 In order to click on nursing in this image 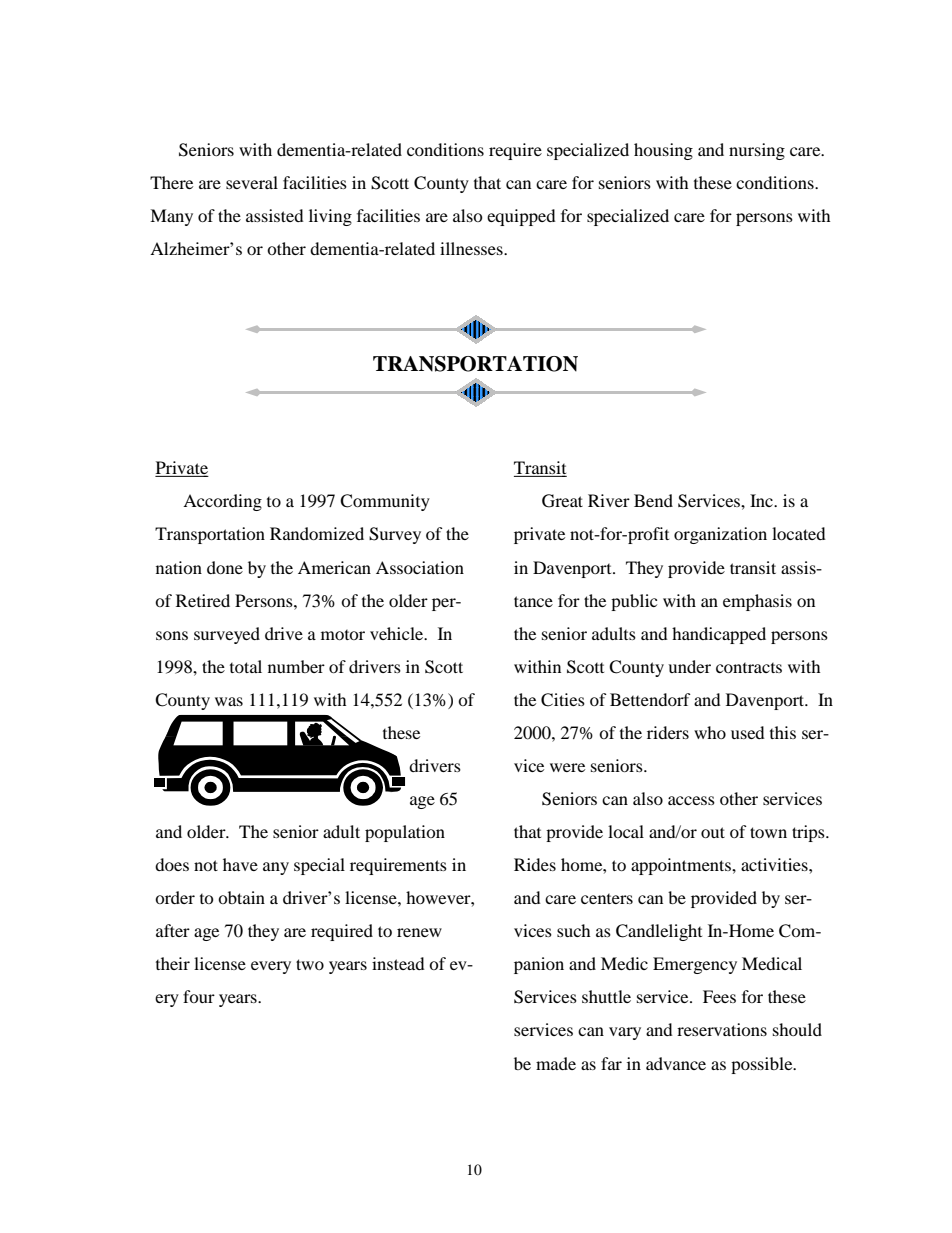, I will do `click(757, 151)`.
